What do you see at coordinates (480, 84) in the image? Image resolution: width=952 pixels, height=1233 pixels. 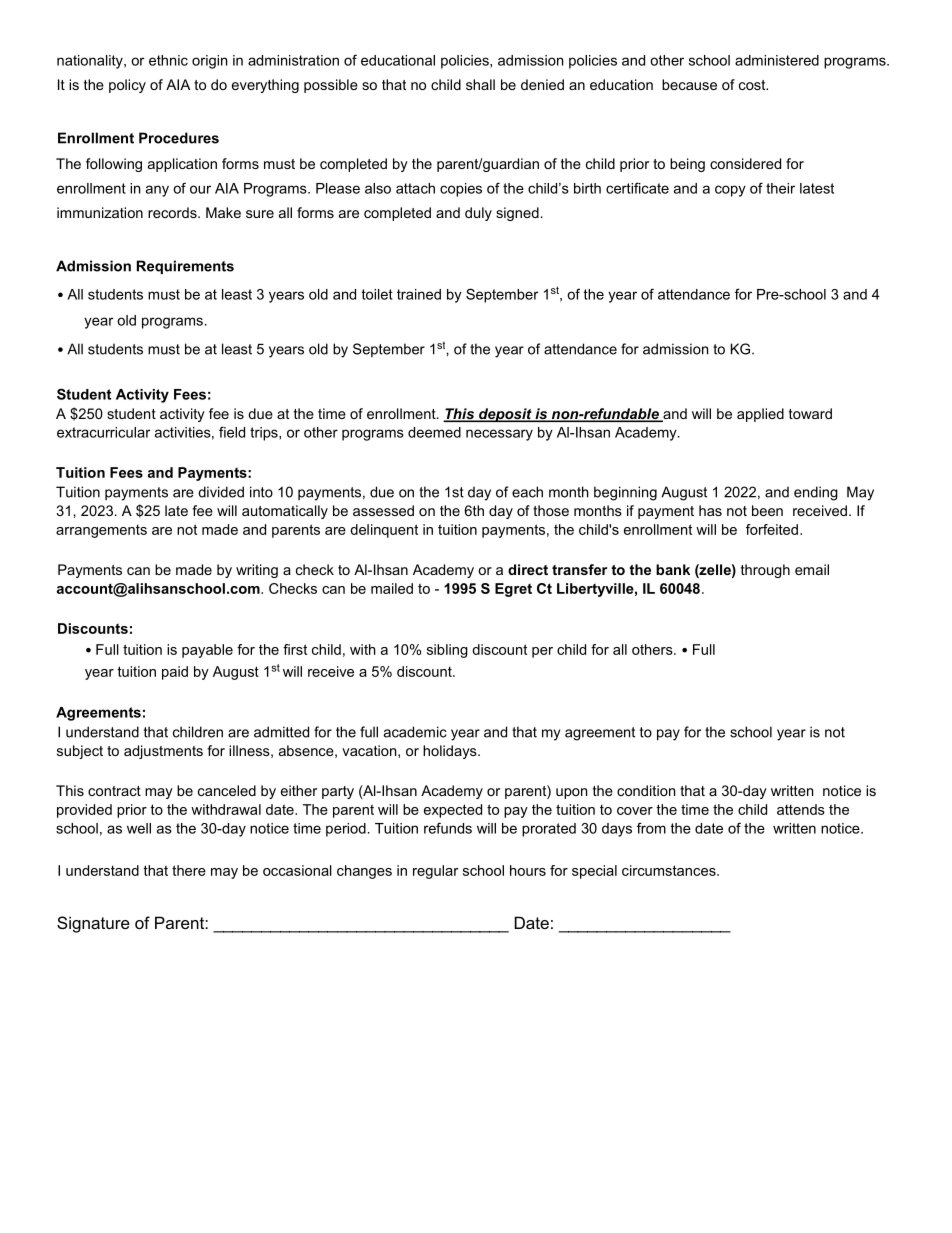 I see `shall` at bounding box center [480, 84].
